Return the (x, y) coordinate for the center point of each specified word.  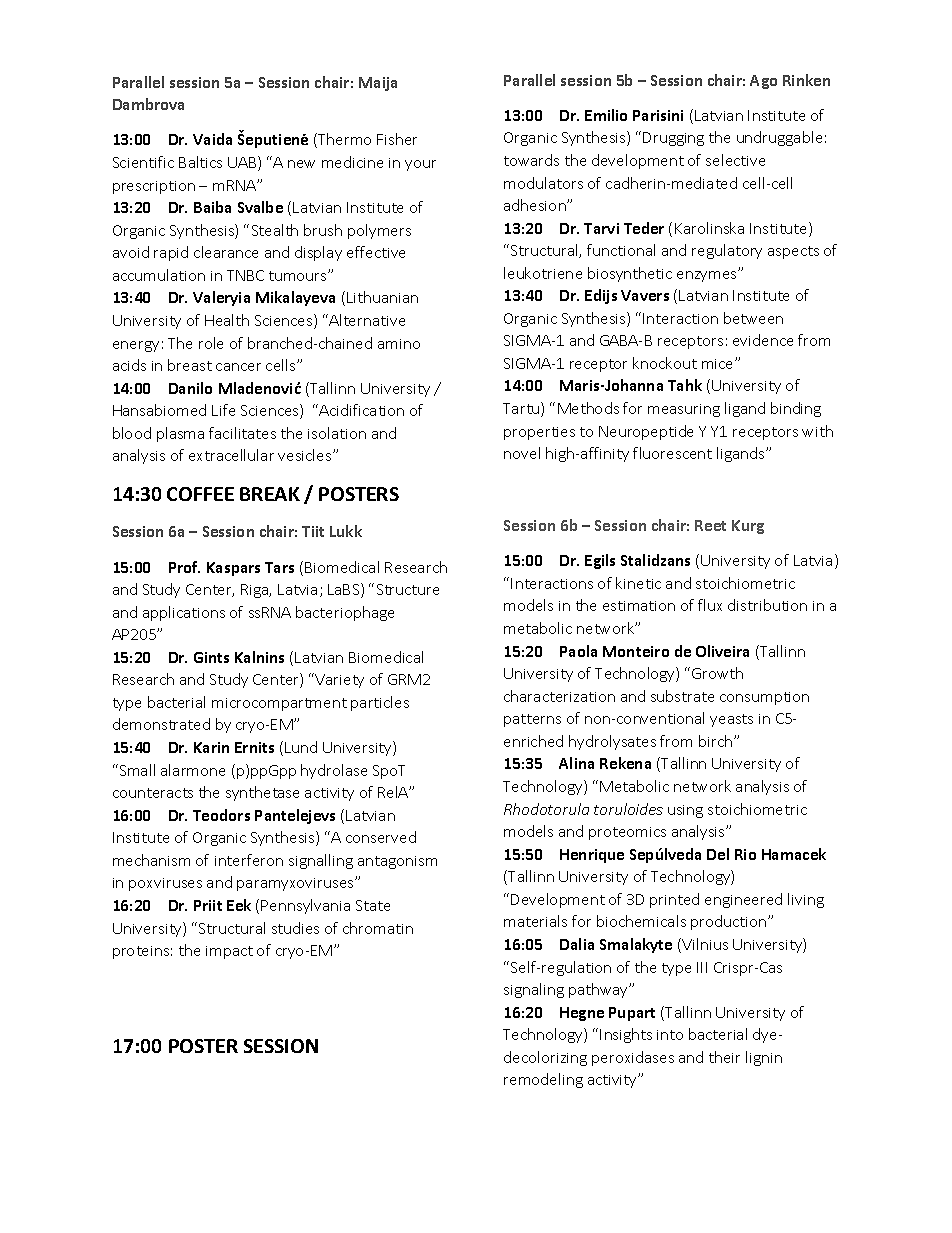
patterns (532, 720)
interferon (249, 860)
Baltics (200, 162)
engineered (743, 900)
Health (227, 320)
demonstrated (161, 724)
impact (229, 952)
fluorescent (672, 453)
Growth (717, 673)
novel (522, 453)
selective (735, 160)
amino (399, 344)
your (420, 165)
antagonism (397, 862)
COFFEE (200, 494)
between (753, 318)
